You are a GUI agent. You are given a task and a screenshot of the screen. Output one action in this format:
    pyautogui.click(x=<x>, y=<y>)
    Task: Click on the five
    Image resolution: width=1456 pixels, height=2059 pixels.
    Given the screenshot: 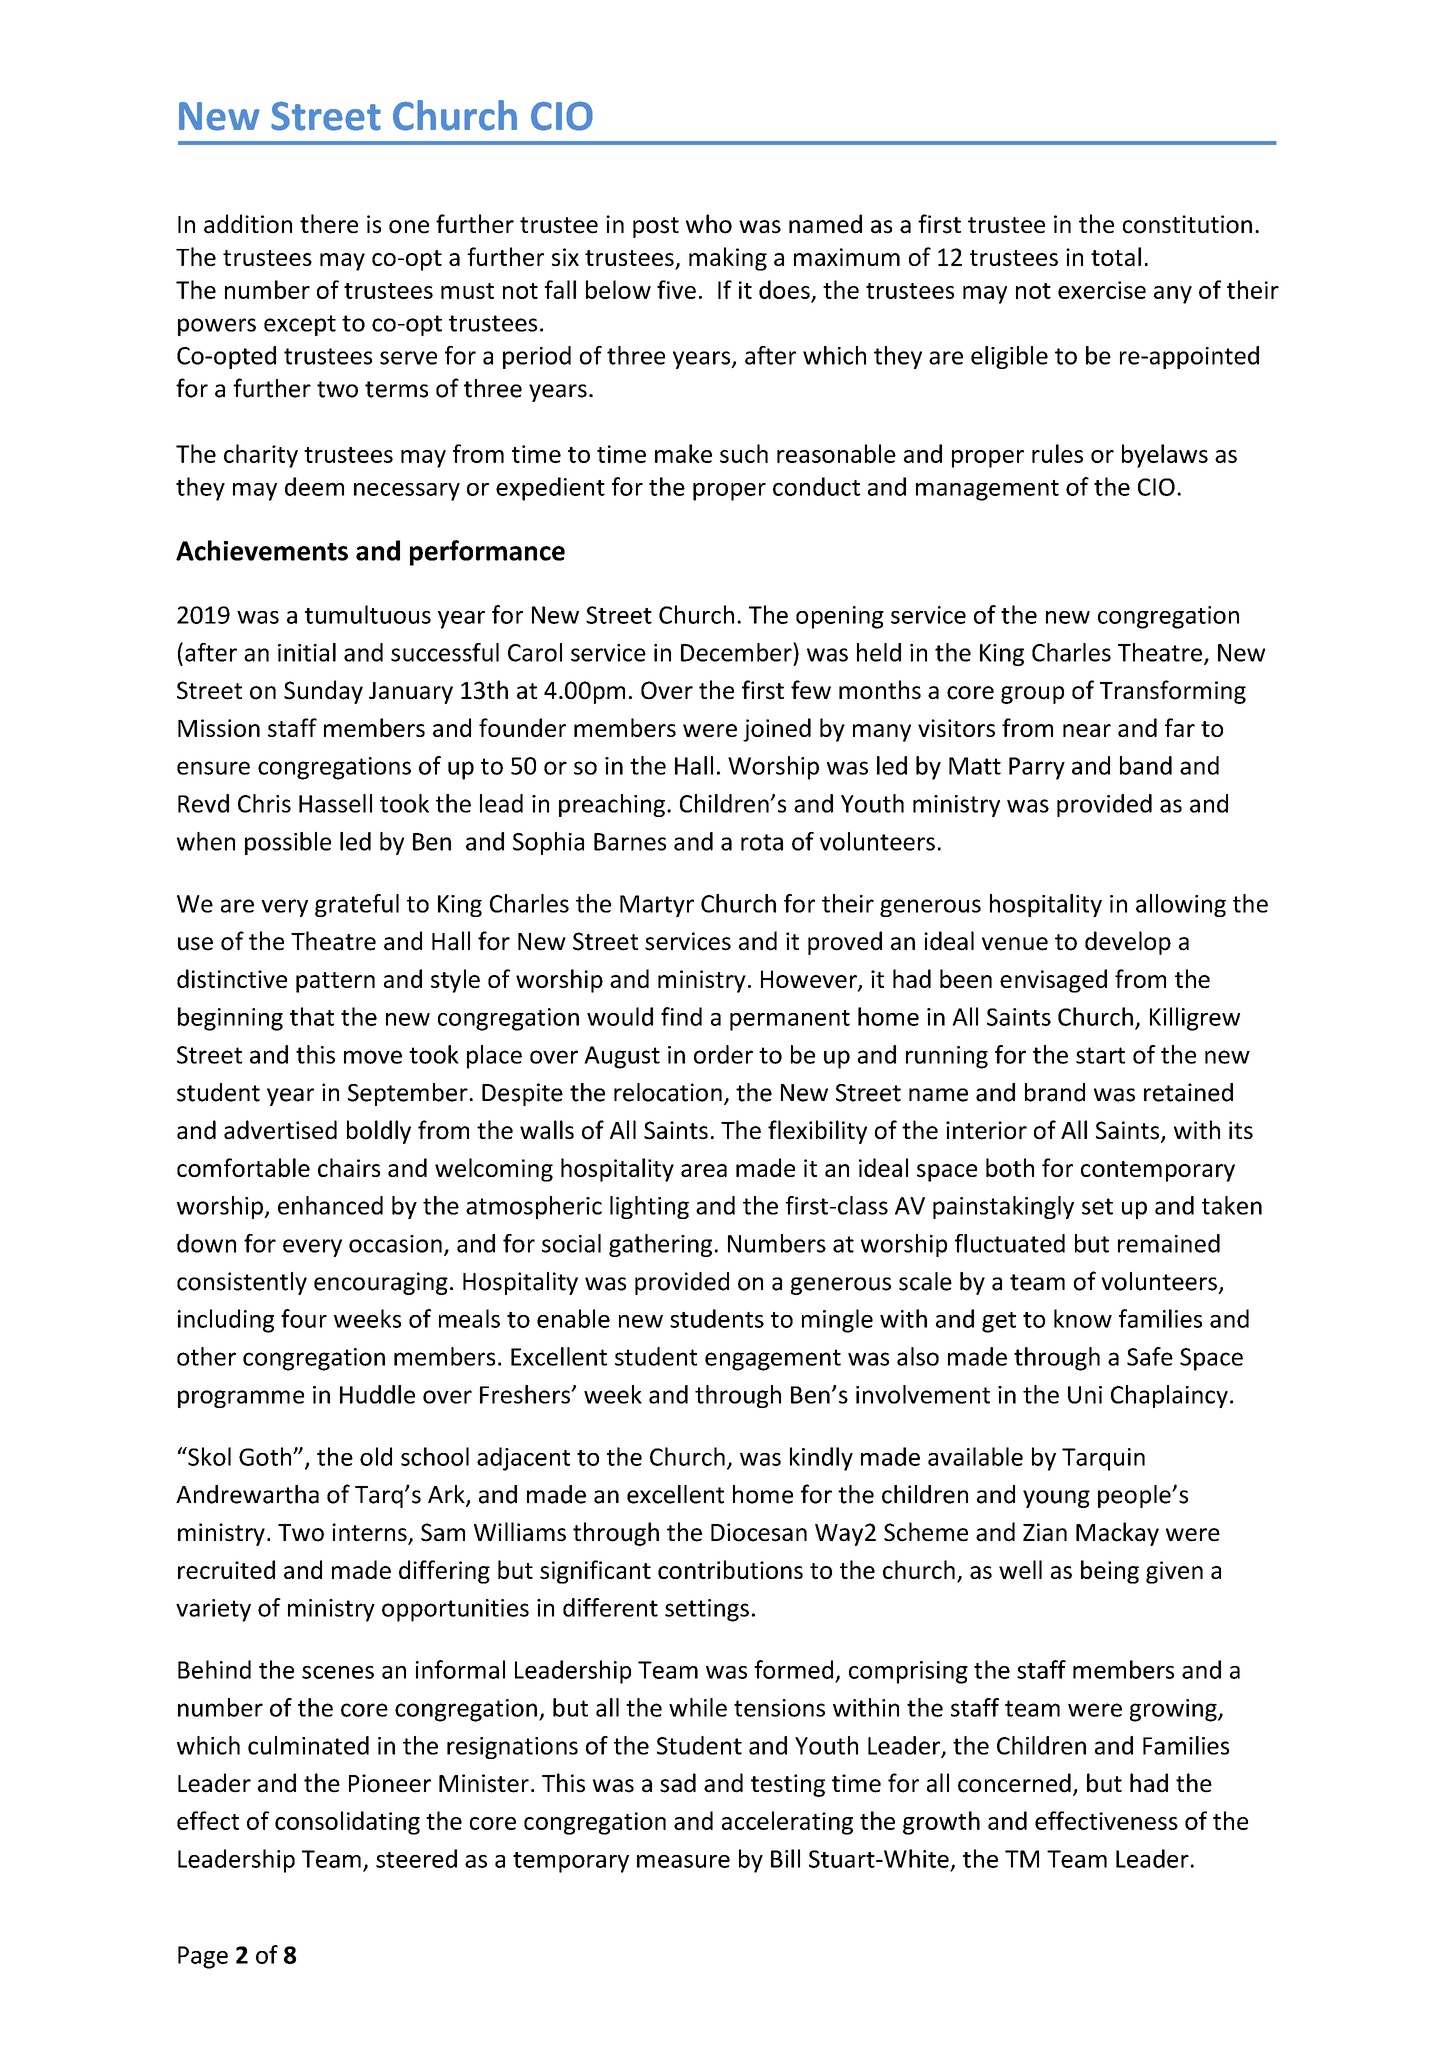 What is the action you would take?
    pyautogui.click(x=676, y=289)
